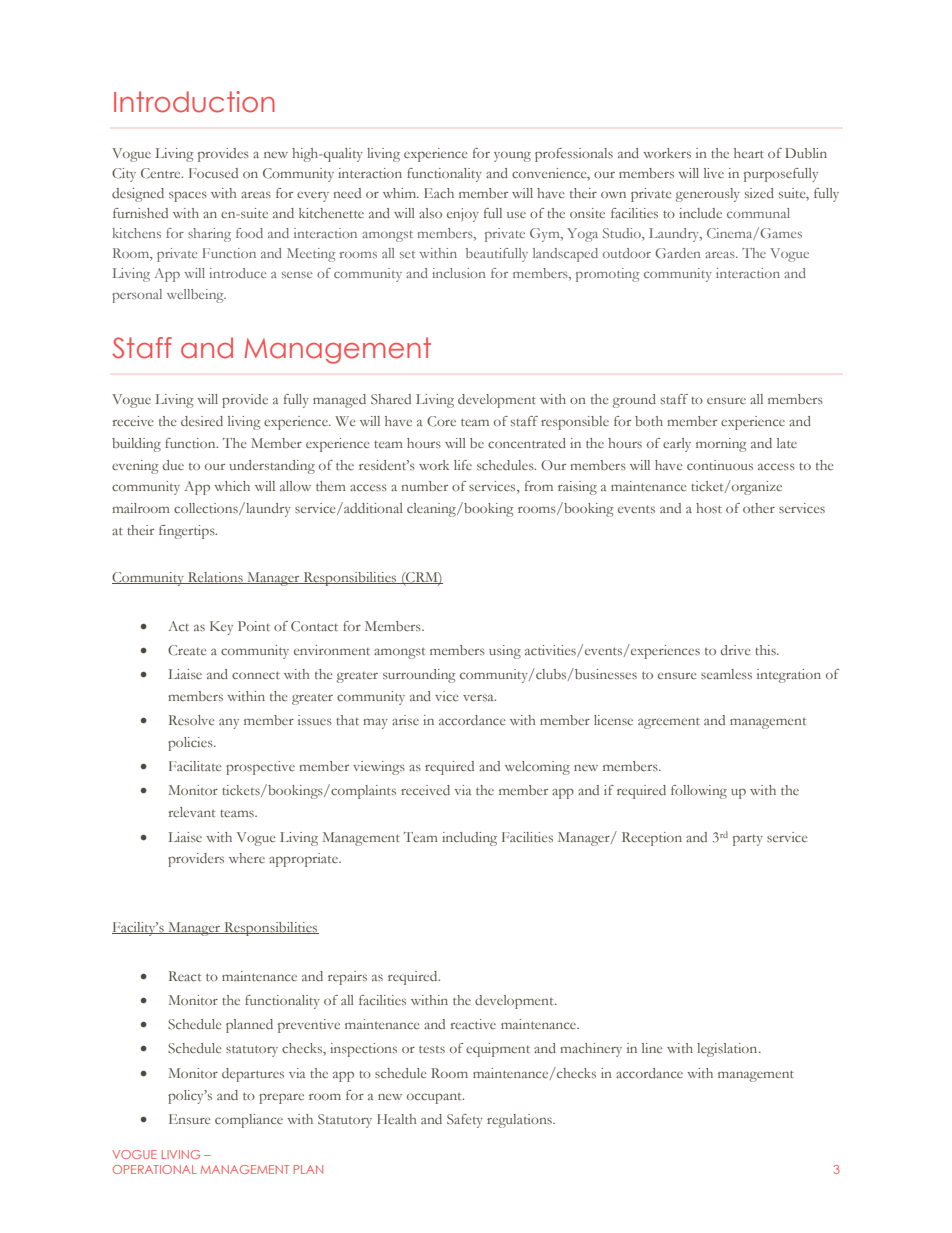  I want to click on drive, so click(736, 650).
